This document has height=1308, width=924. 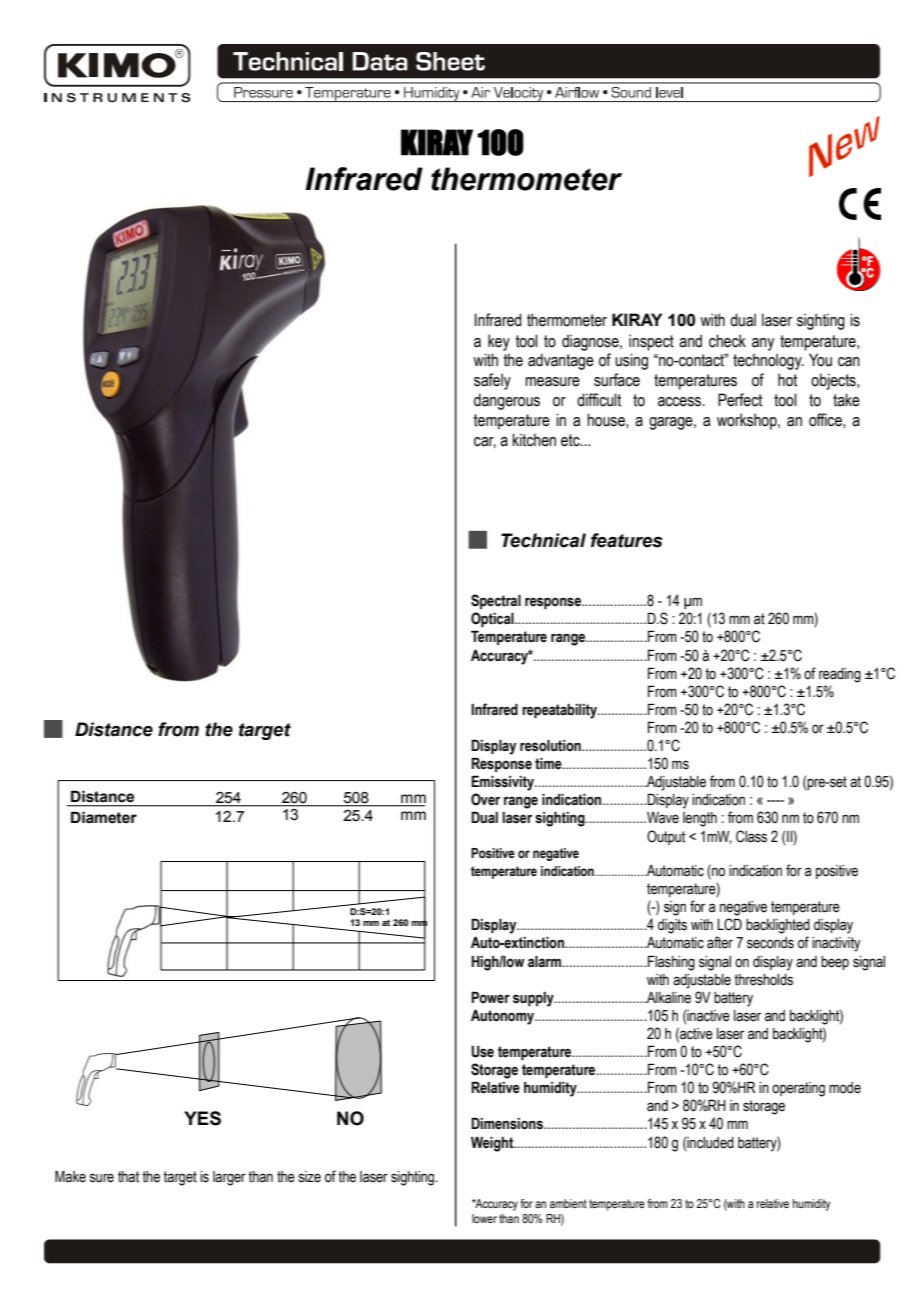 I want to click on Power, so click(x=490, y=997).
